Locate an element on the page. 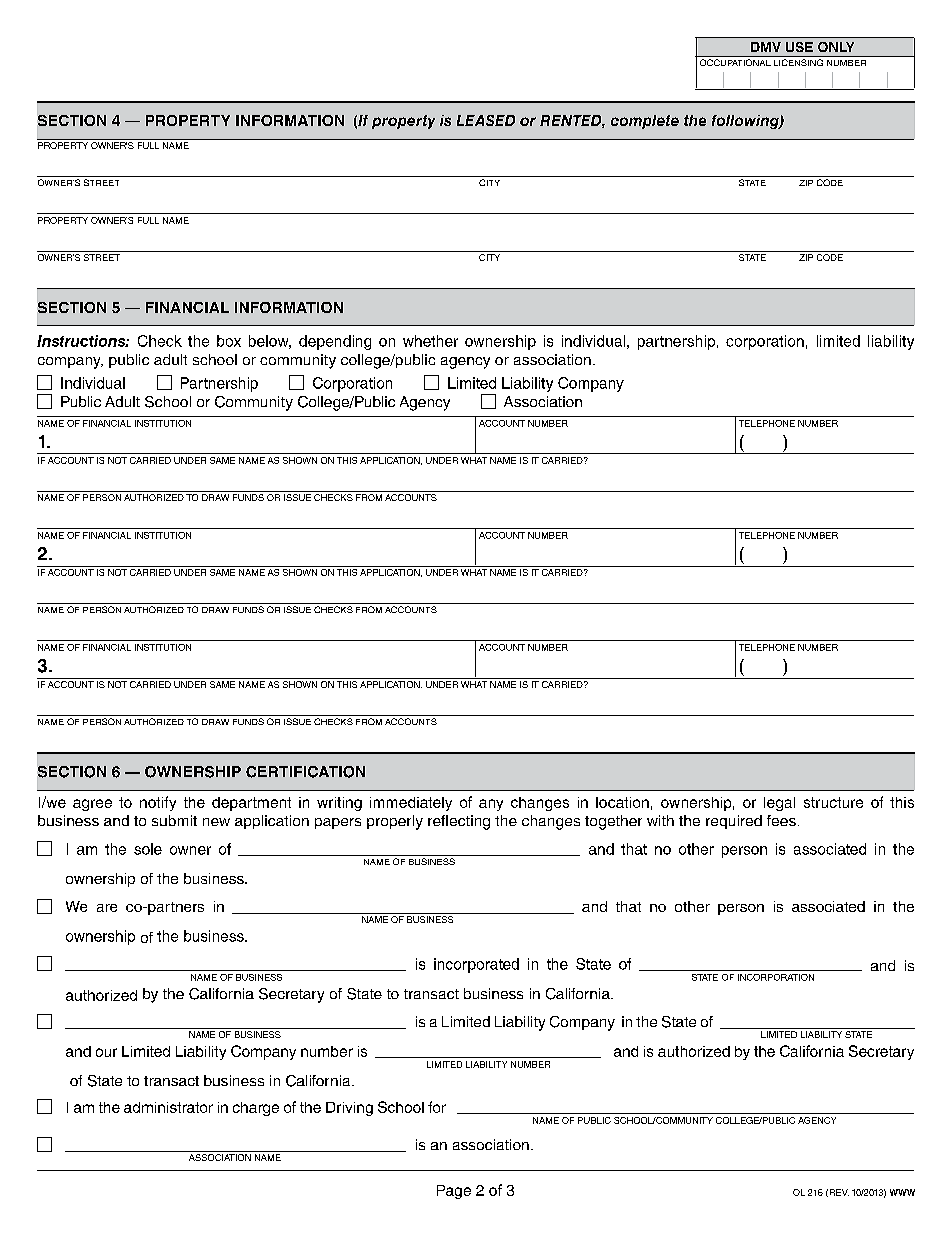 Image resolution: width=952 pixels, height=1233 pixels. LEASED is located at coordinates (486, 120).
